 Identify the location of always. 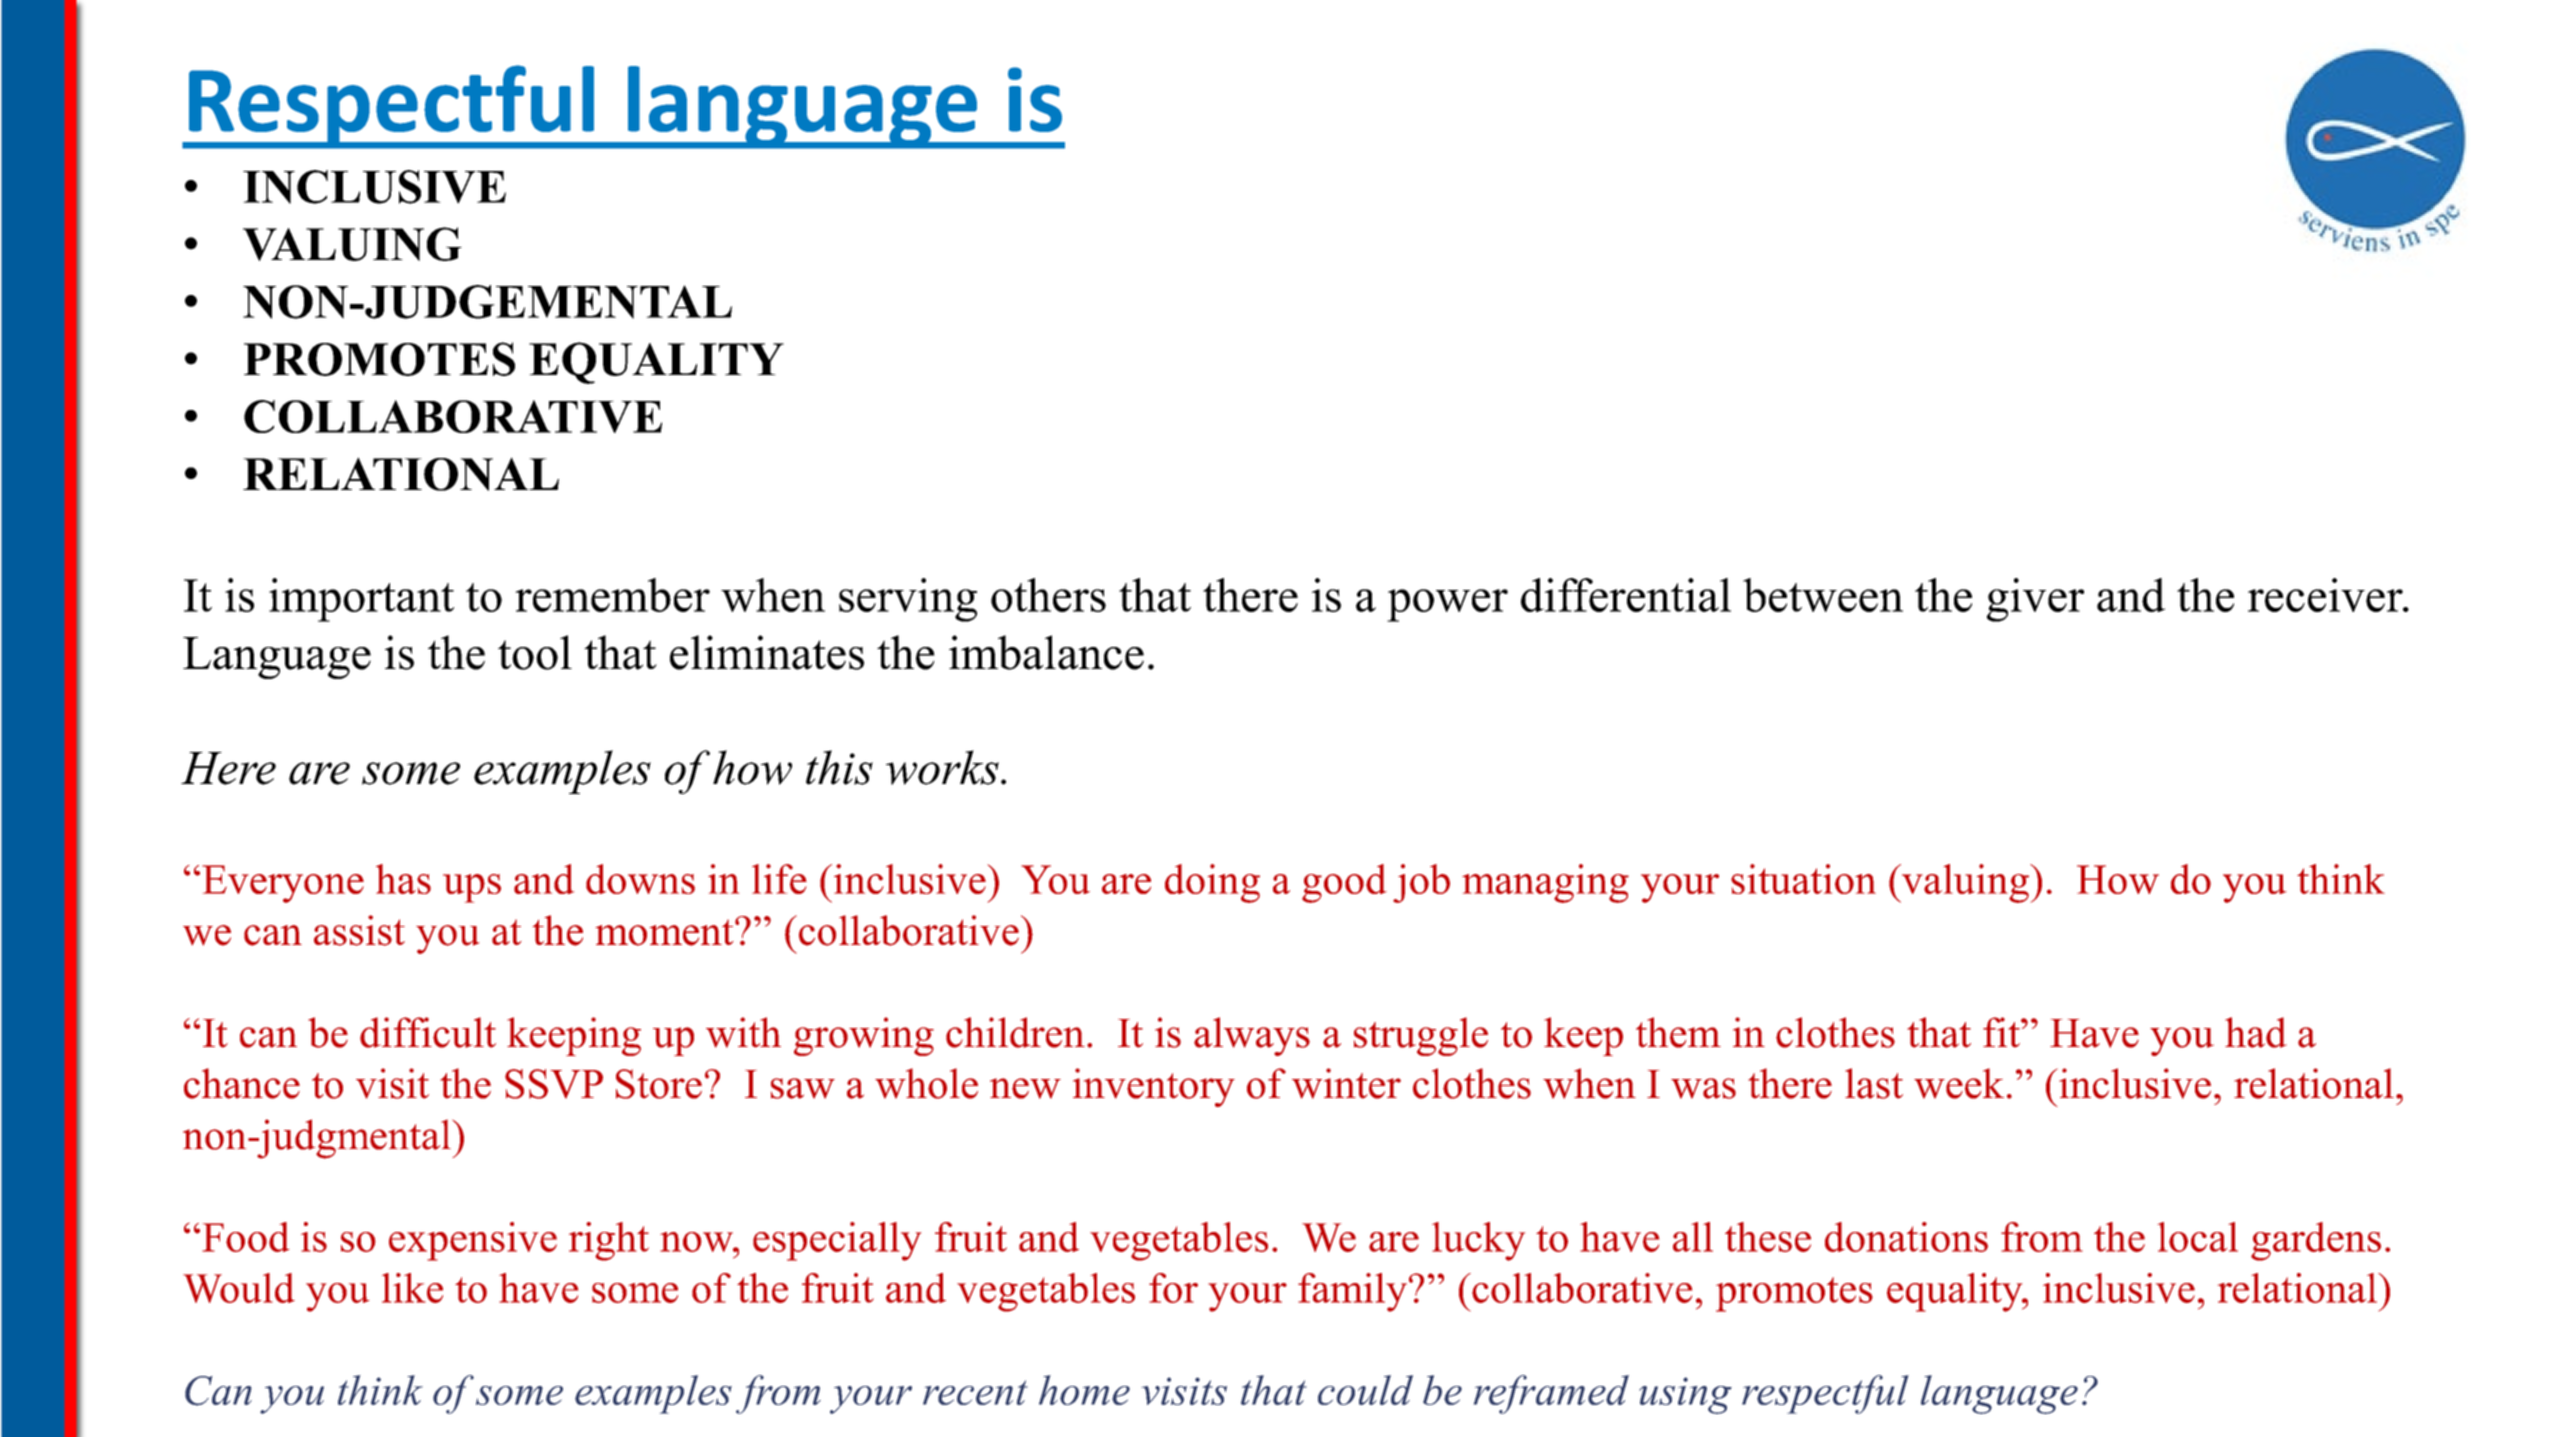
(1252, 1036).
